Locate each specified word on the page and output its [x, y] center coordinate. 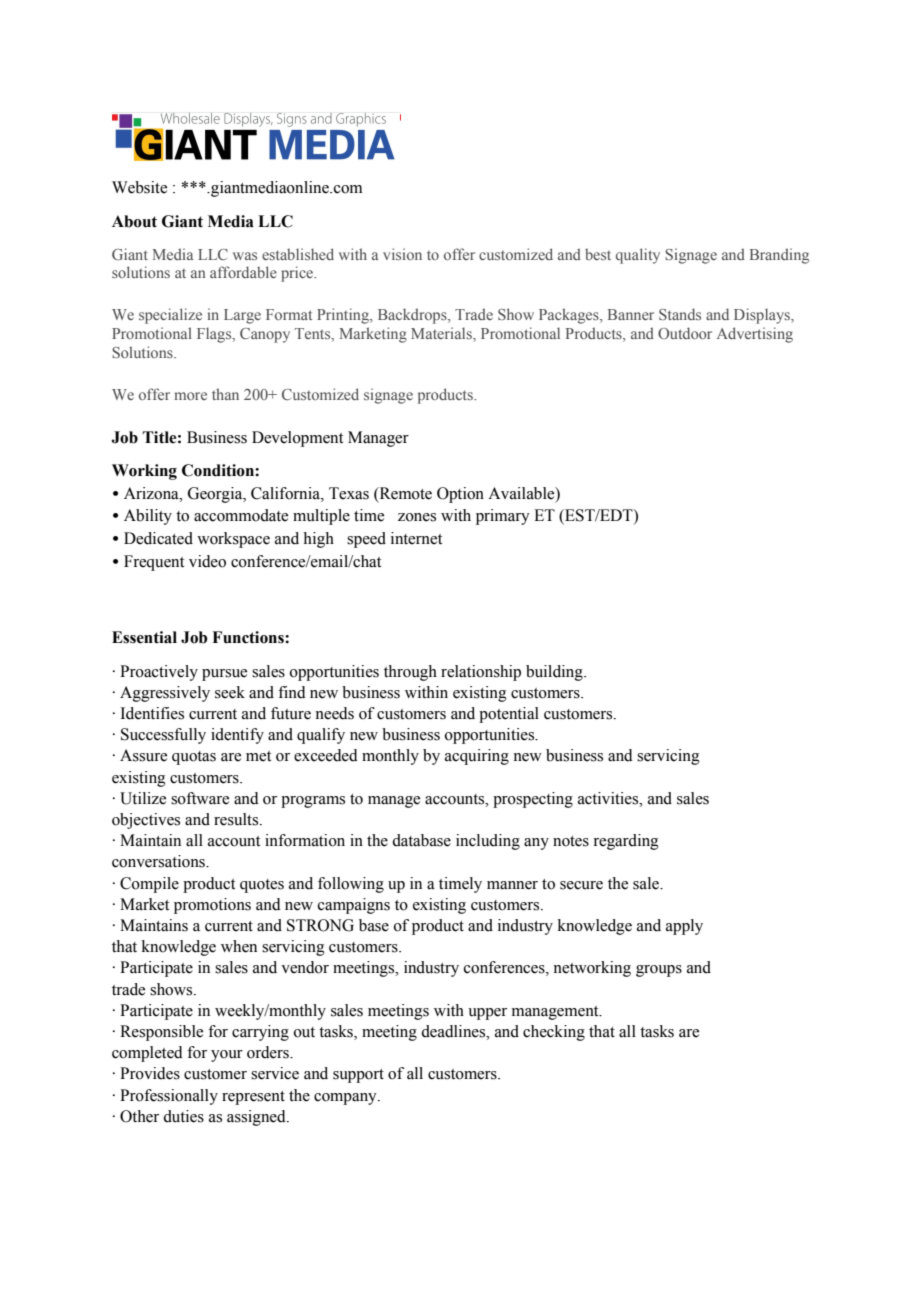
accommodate [241, 515]
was [245, 256]
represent [253, 1098]
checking [554, 1033]
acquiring [477, 757]
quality [638, 256]
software [200, 798]
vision [402, 254]
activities [609, 798]
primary [503, 517]
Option [460, 495]
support [358, 1076]
